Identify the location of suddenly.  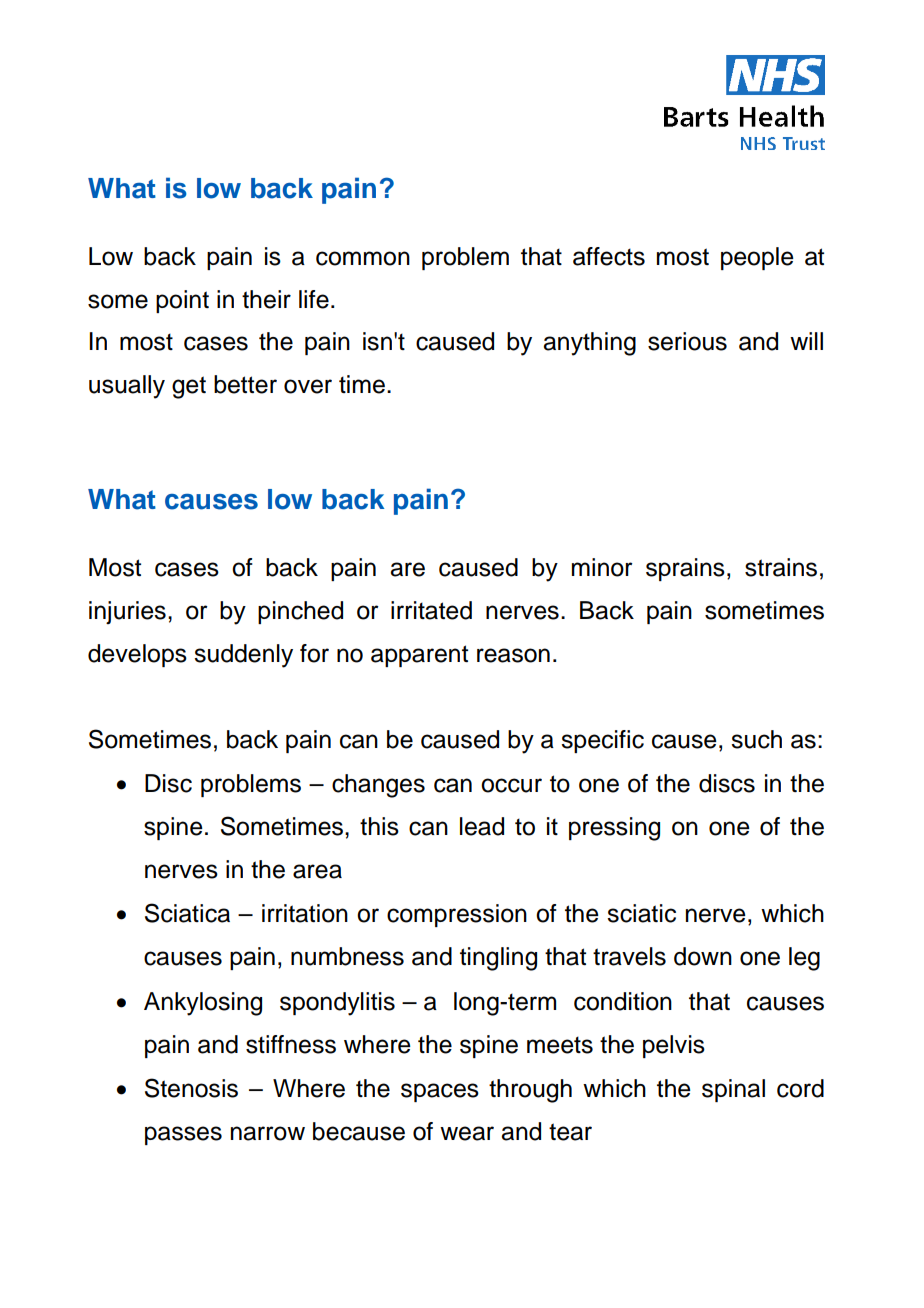
(243, 656).
